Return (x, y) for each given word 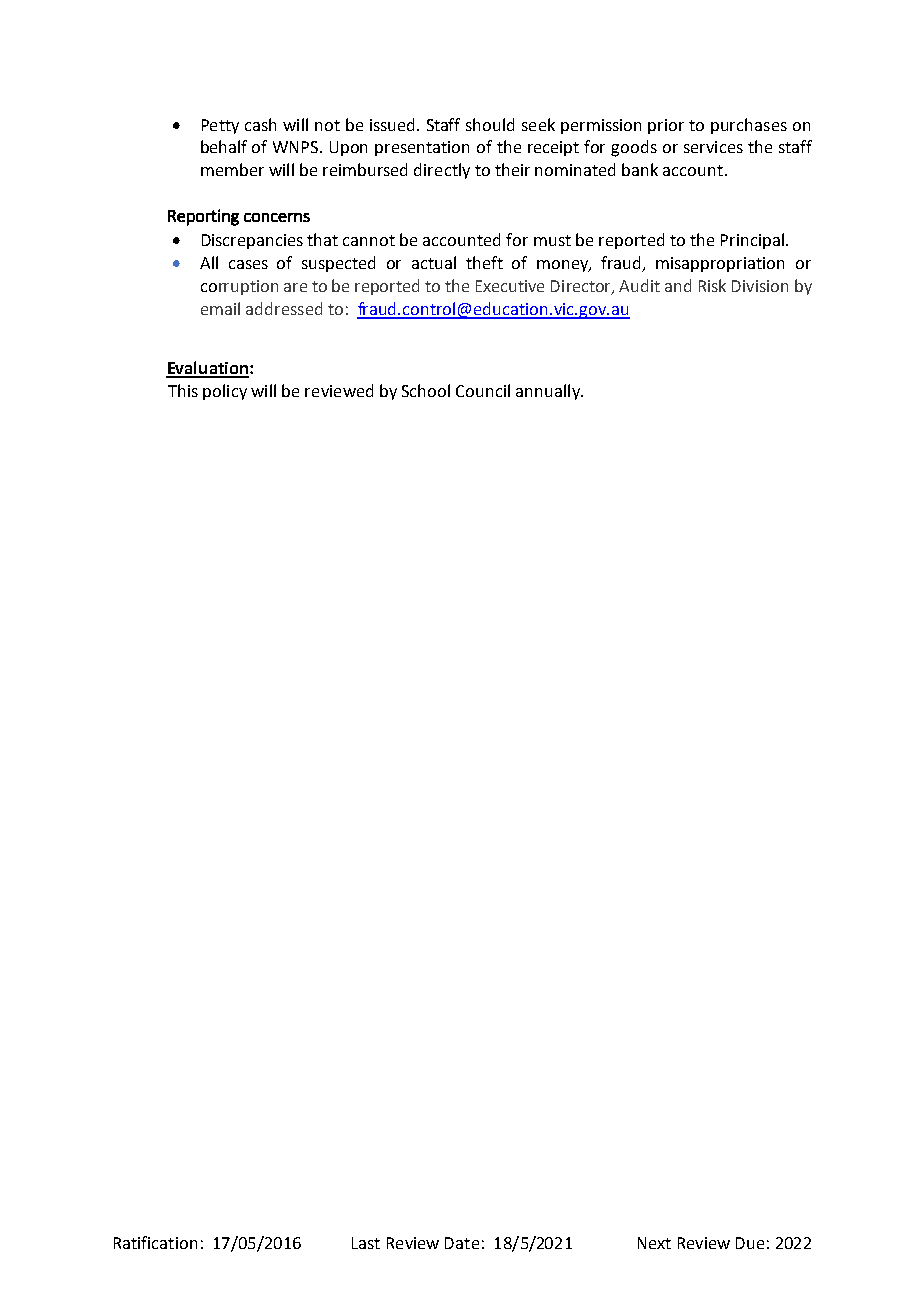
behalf (224, 146)
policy (225, 392)
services (713, 147)
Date (462, 1243)
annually (549, 392)
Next (654, 1243)
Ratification (155, 1242)
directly (442, 171)
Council (483, 390)
